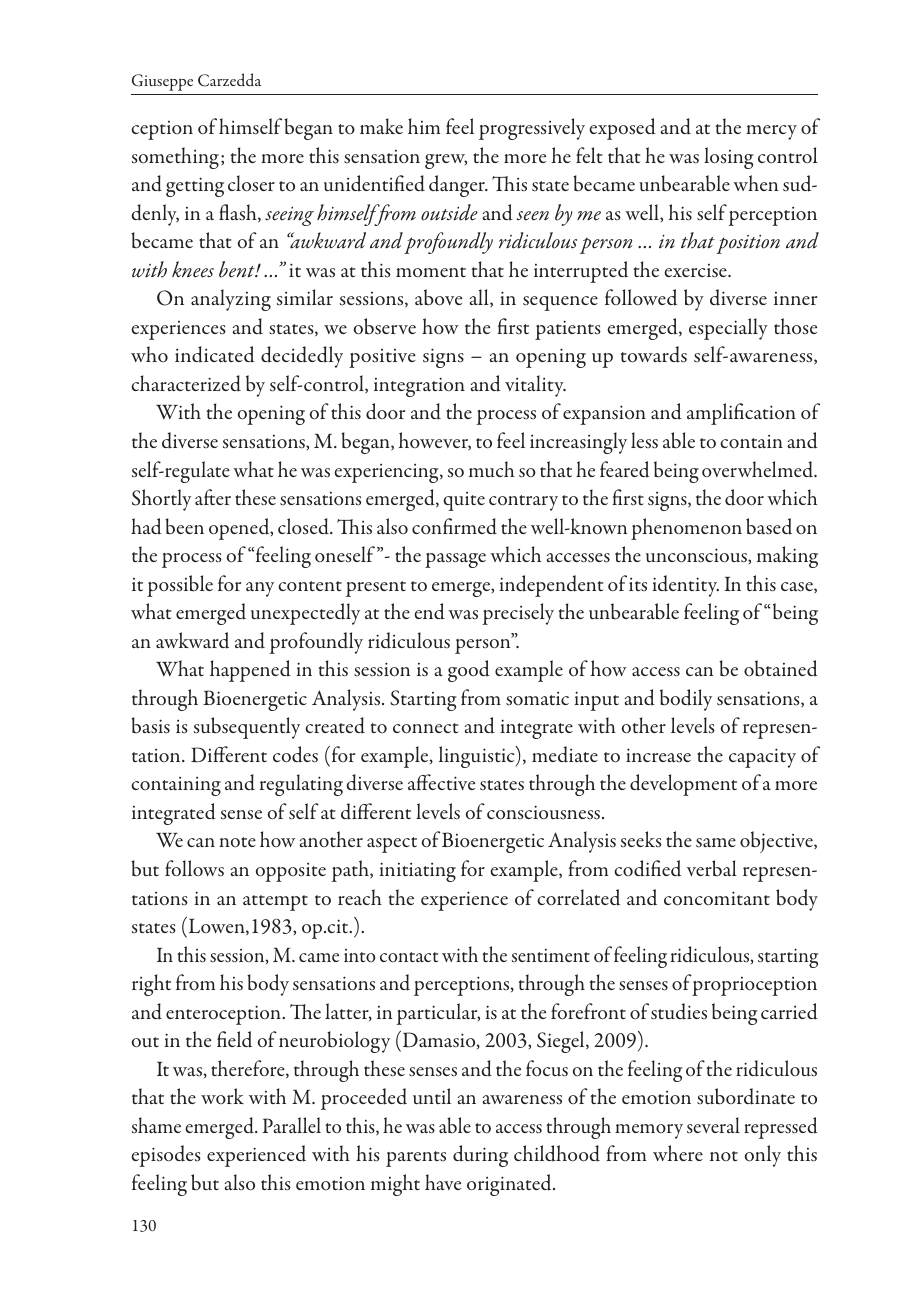 This image has width=924, height=1311. I want to click on good, so click(469, 671).
